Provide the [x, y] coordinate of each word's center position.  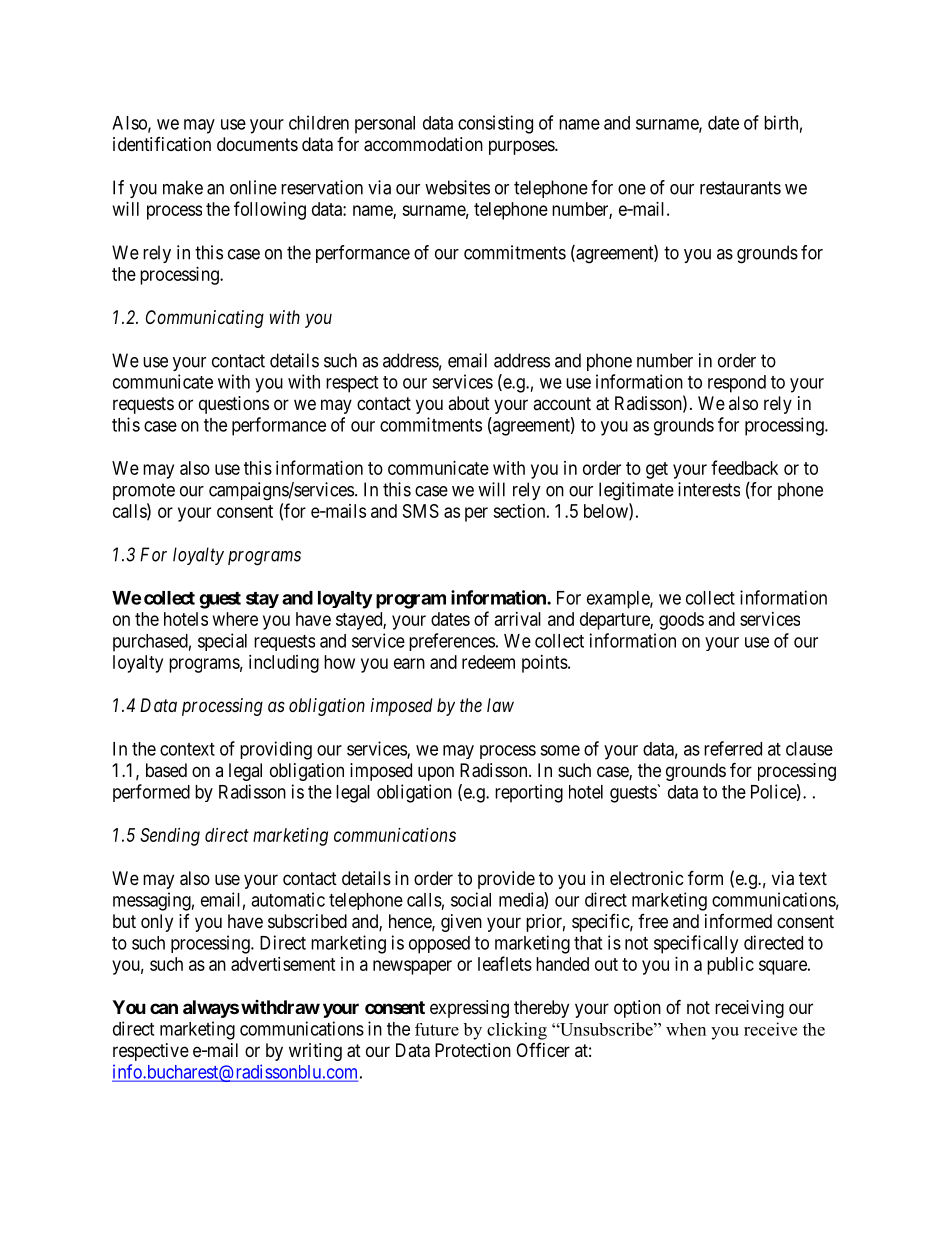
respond [737, 384]
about [469, 403]
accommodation [423, 144]
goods [681, 621]
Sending [170, 837]
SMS [421, 511]
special [222, 642]
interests [709, 489]
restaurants [740, 188]
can [164, 1008]
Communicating [205, 319]
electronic [647, 878]
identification [162, 144]
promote [144, 491]
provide [506, 880]
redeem [488, 662]
